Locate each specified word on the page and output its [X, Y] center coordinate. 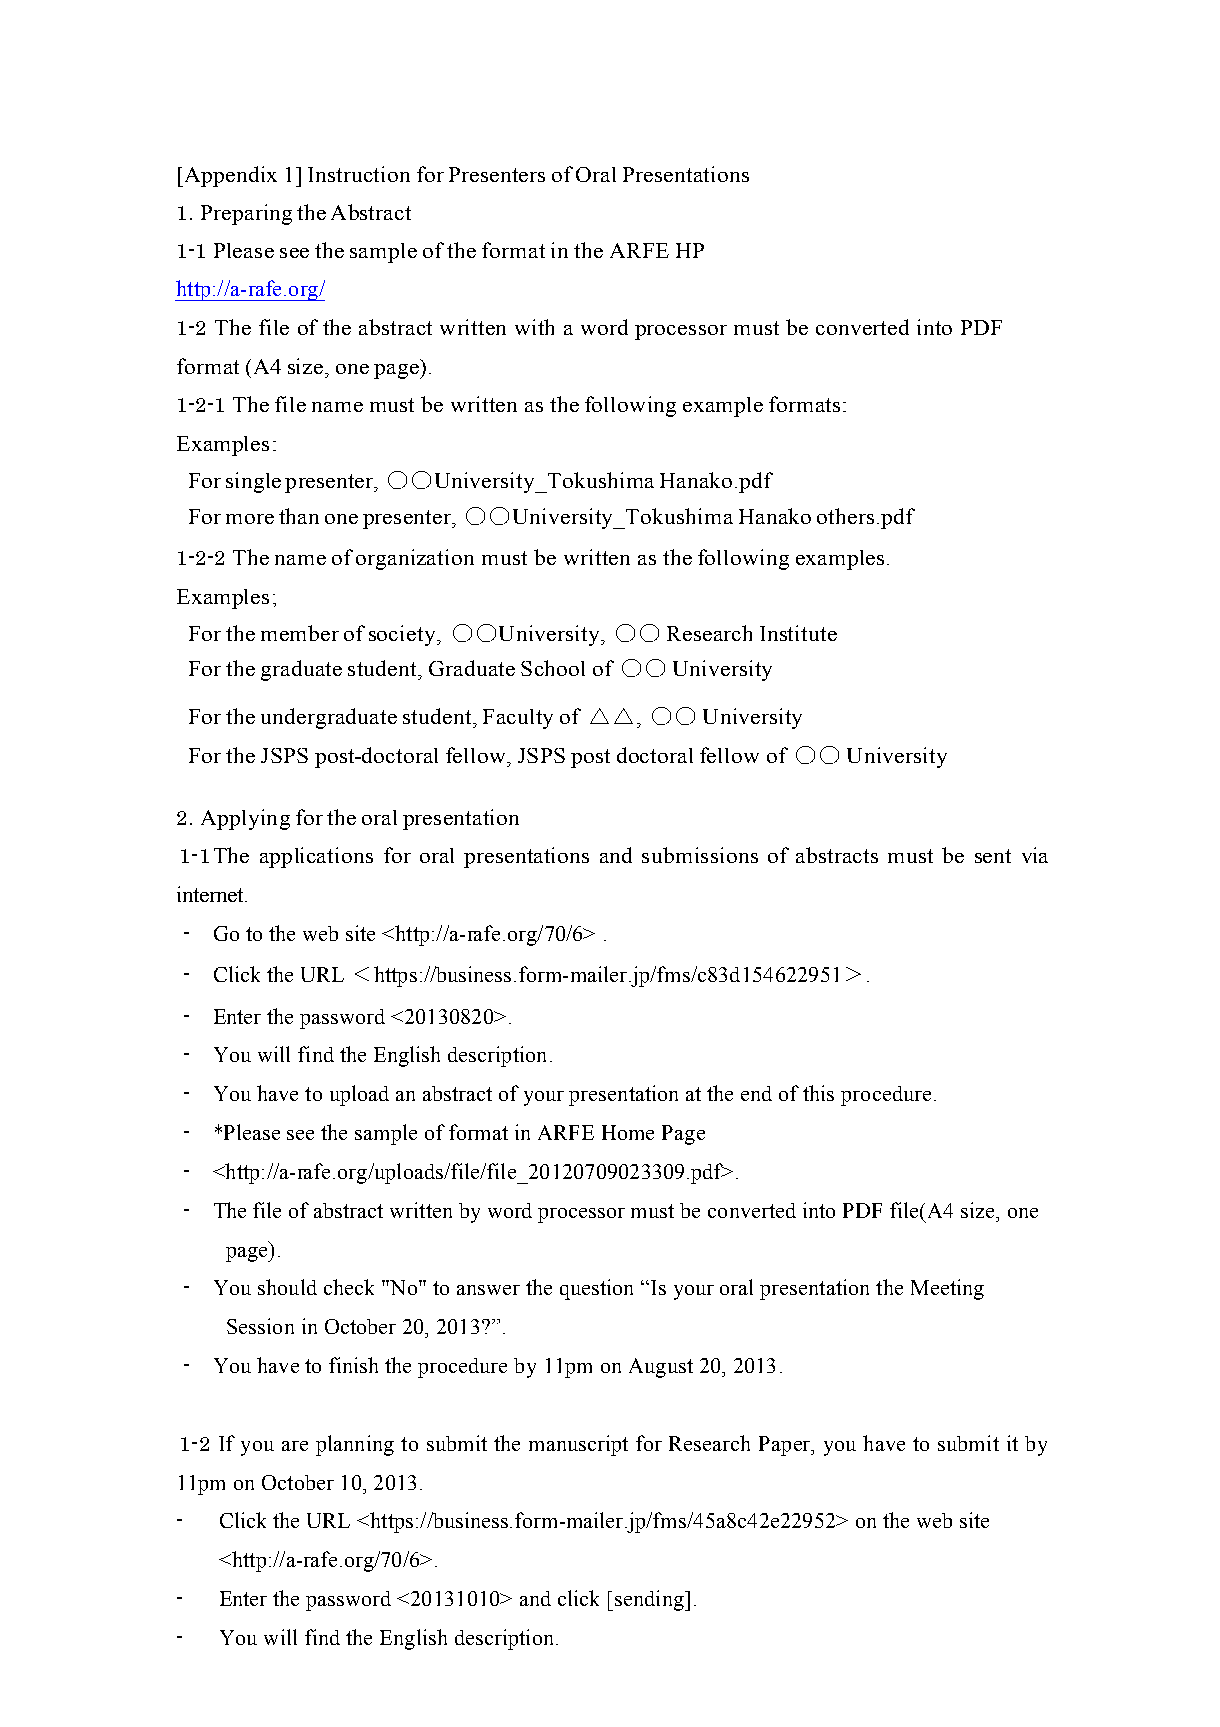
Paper [786, 1446]
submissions [700, 855]
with [534, 327]
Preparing [246, 214]
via [1035, 855]
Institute [798, 633]
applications [316, 857]
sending [650, 1600]
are [295, 1446]
